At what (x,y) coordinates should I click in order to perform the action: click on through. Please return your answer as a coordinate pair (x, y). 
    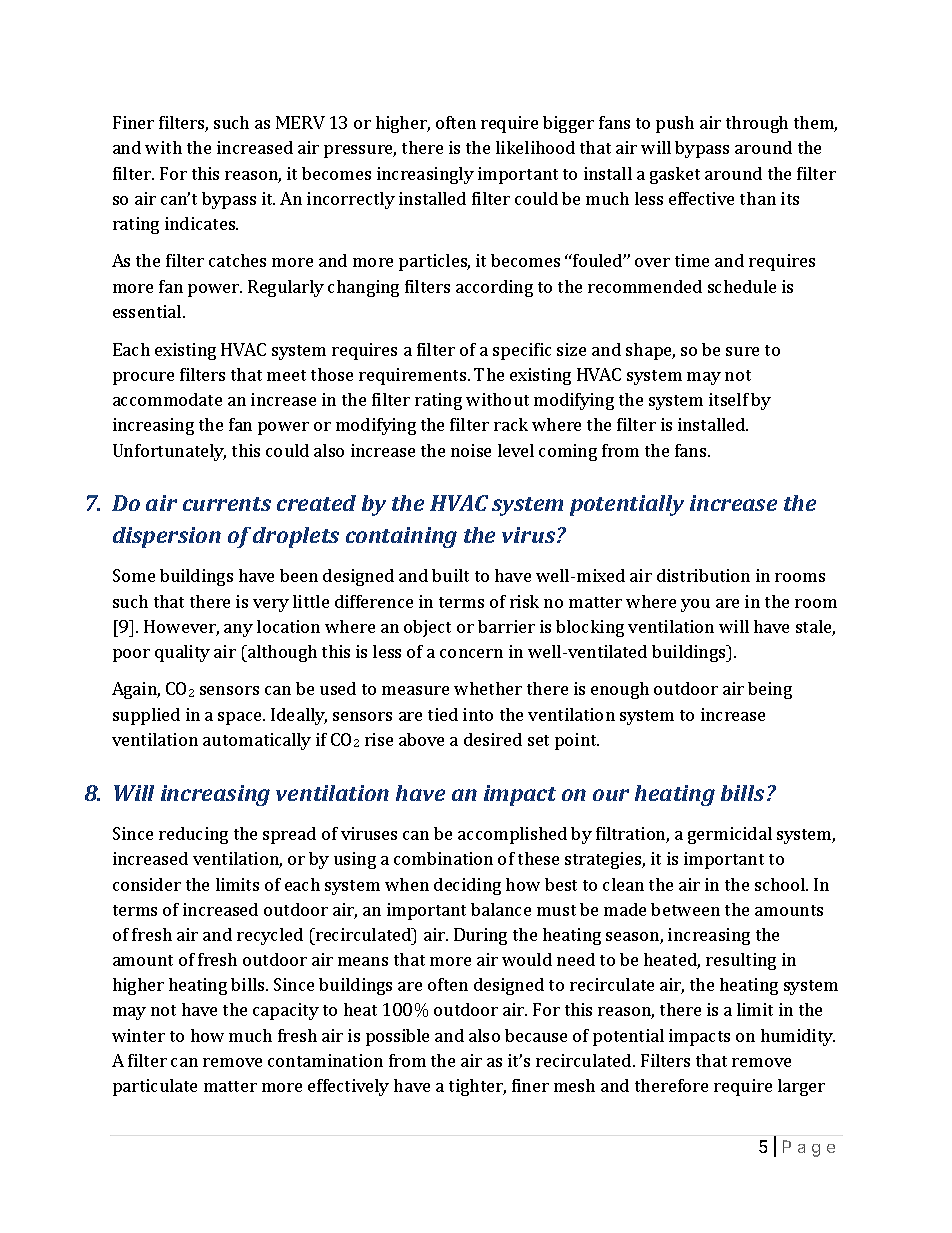
    Looking at the image, I should click on (757, 124).
